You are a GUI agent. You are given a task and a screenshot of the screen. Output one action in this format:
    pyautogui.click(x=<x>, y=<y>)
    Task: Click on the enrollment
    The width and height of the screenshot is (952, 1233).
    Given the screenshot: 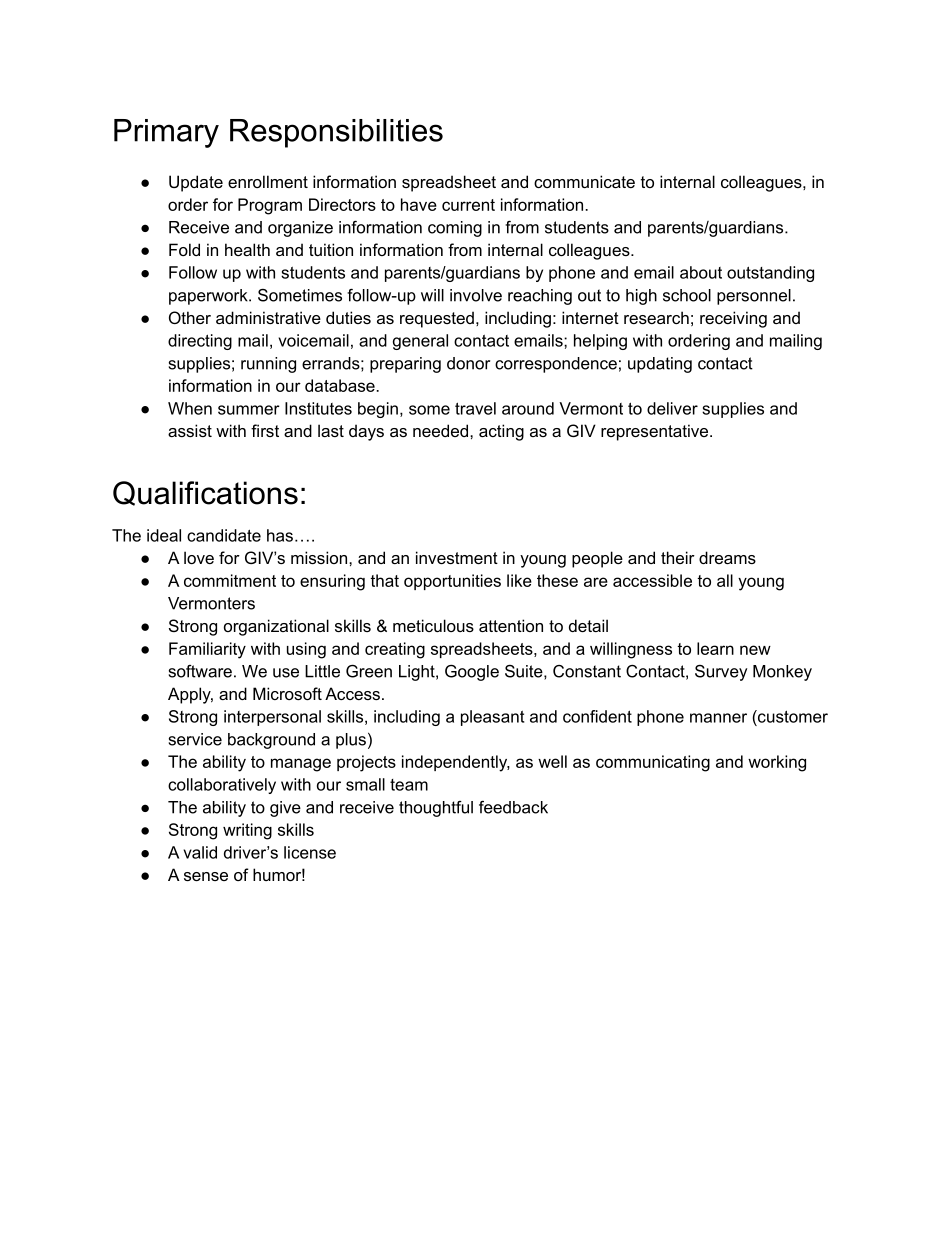 What is the action you would take?
    pyautogui.click(x=268, y=181)
